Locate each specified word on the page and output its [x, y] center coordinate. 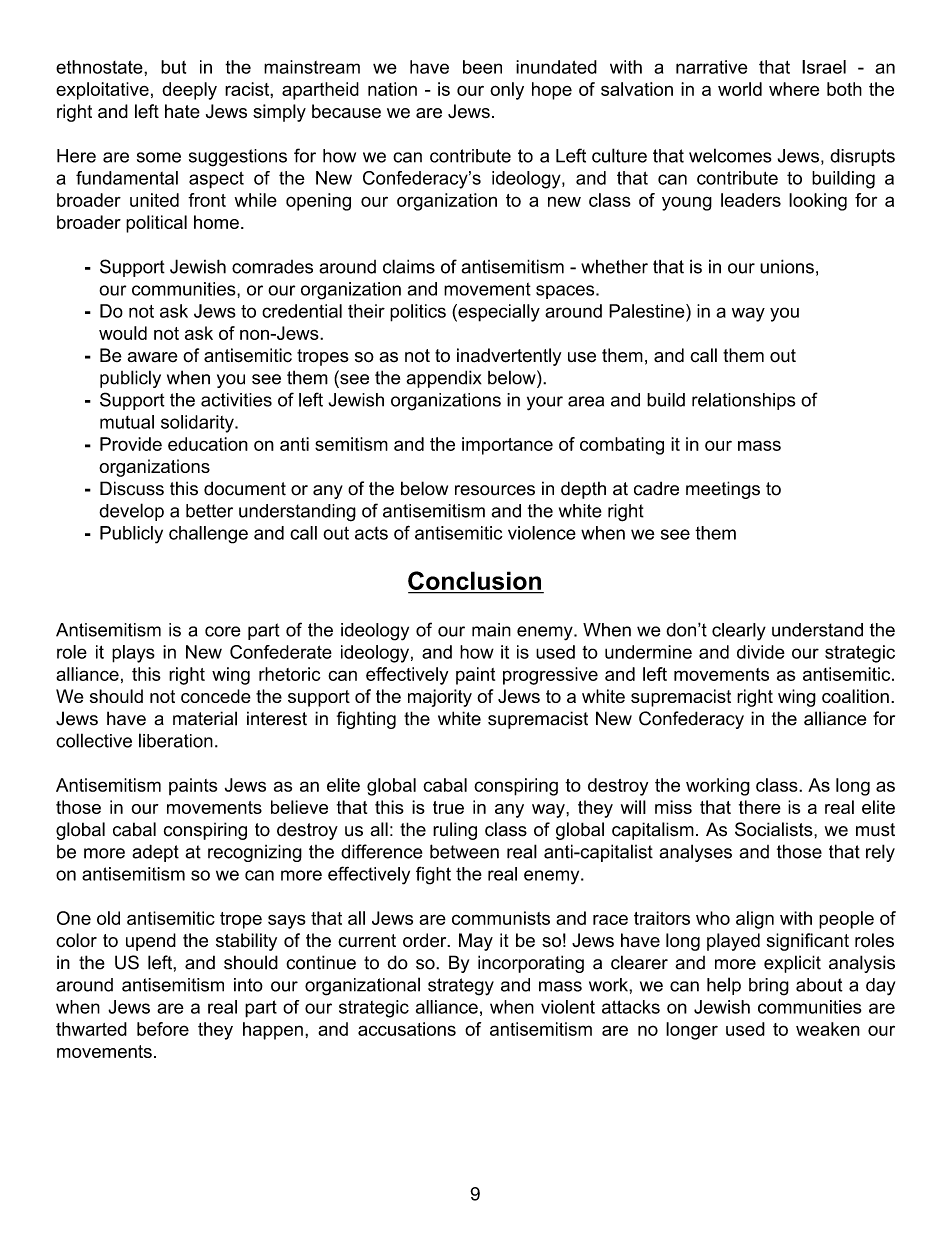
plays [133, 654]
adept [155, 853]
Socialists [775, 829]
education [208, 444]
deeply [189, 91]
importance [507, 446]
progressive [550, 676]
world [740, 89]
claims [409, 266]
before [163, 1029]
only [507, 91]
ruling [455, 831]
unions [787, 266]
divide [761, 652]
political [156, 224]
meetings [723, 490]
